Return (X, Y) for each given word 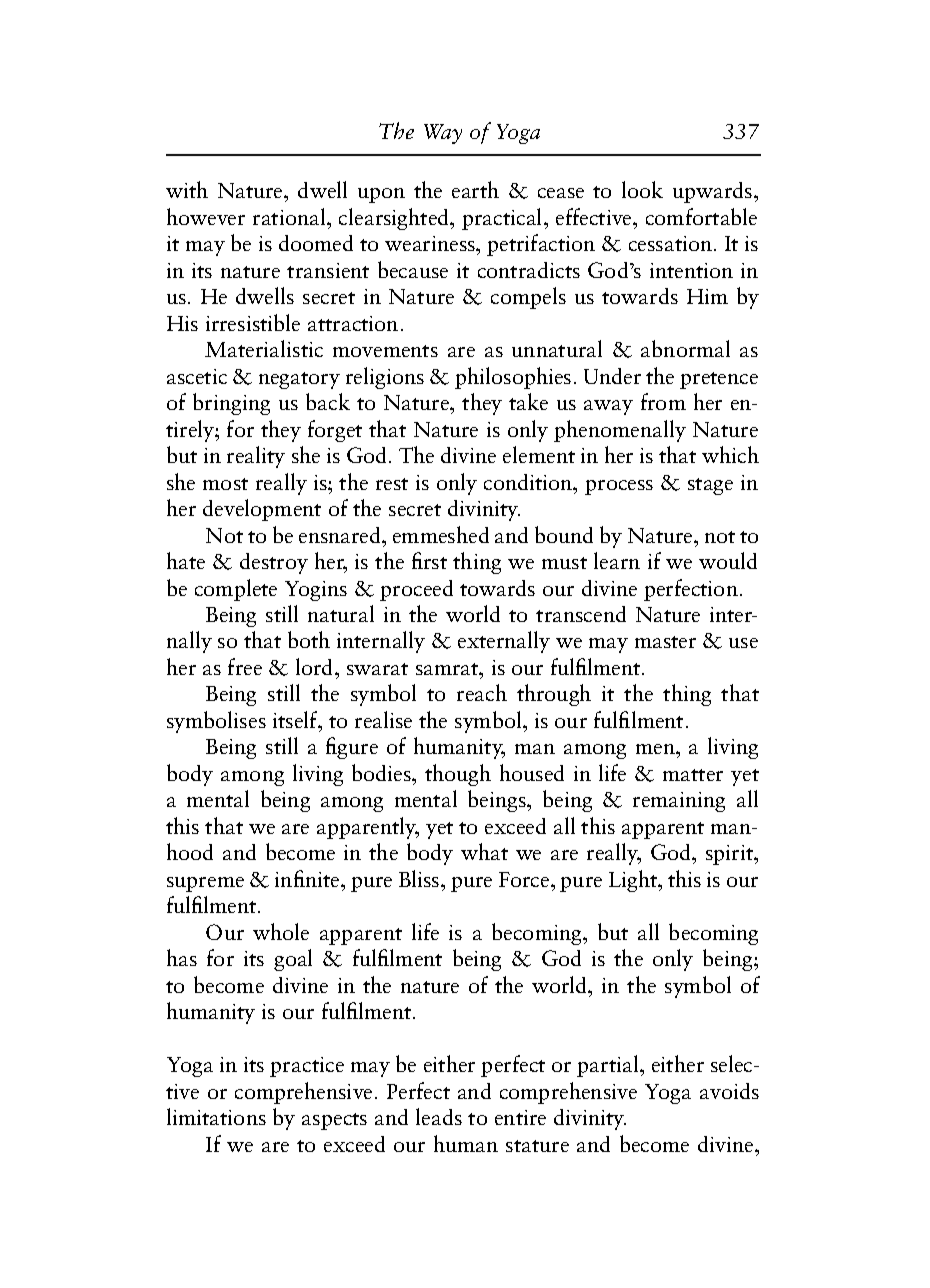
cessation (670, 243)
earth (475, 189)
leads (439, 1116)
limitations (216, 1116)
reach (482, 692)
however (206, 216)
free (245, 666)
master (665, 642)
